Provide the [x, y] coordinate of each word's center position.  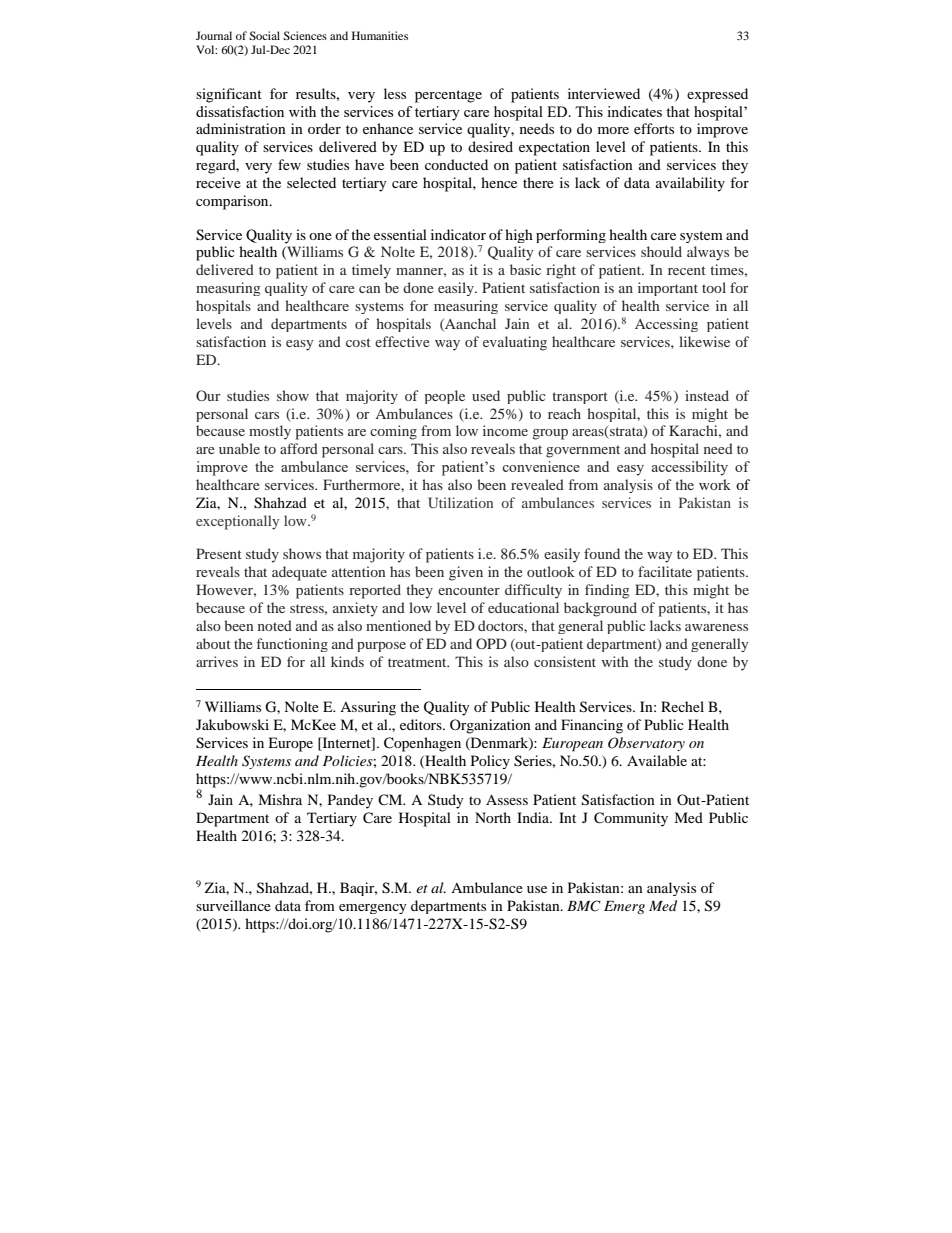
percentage [448, 96]
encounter [469, 590]
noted [275, 625]
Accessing [666, 325]
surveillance [233, 905]
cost [358, 342]
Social [264, 35]
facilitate [665, 571]
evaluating [515, 343]
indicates [634, 111]
